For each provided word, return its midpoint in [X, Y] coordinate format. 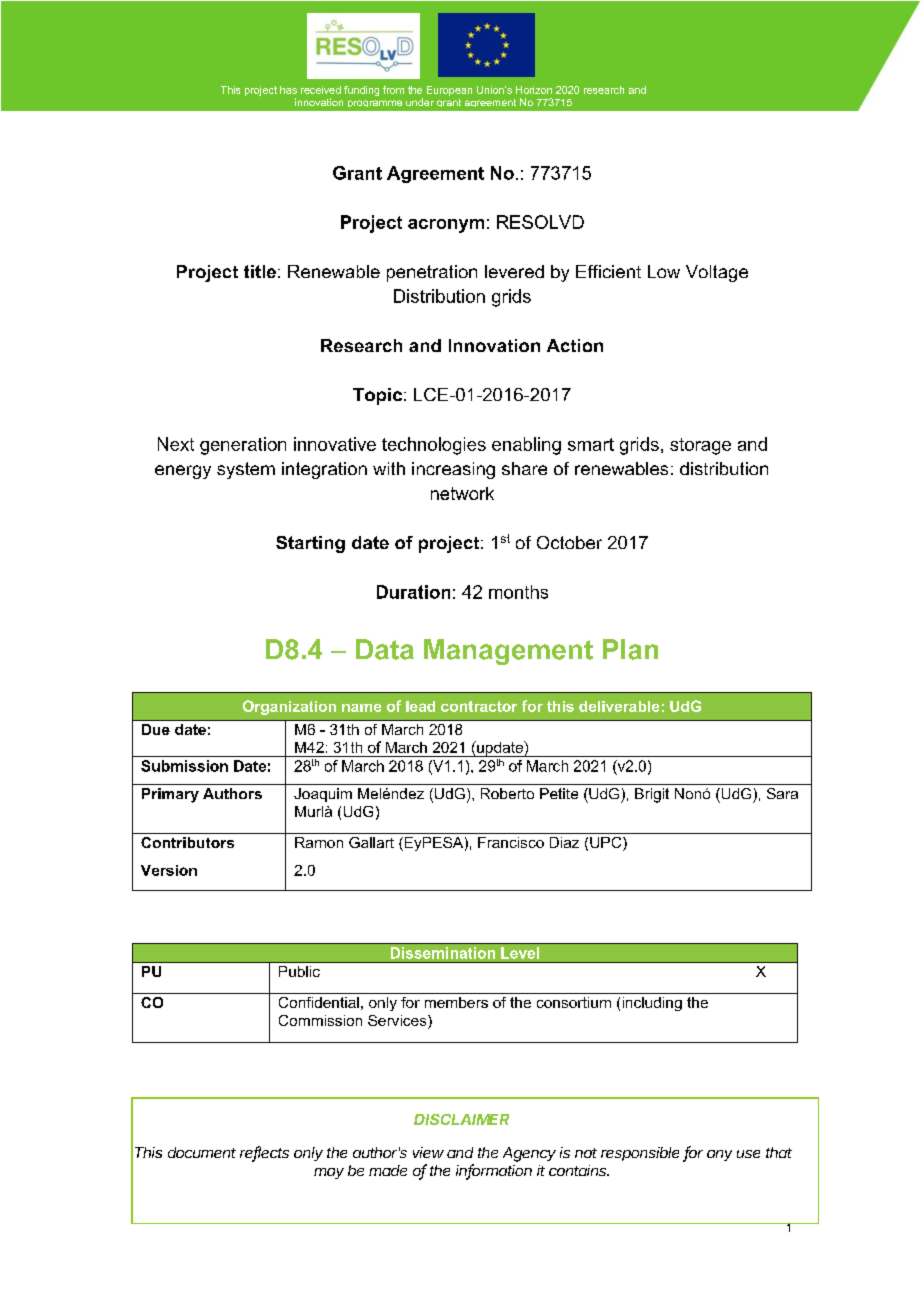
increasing [453, 470]
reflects [264, 1153]
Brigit [652, 795]
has [288, 90]
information [494, 1171]
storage [700, 446]
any [719, 1155]
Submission [184, 766]
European [449, 91]
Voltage [717, 273]
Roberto [507, 793]
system [246, 470]
